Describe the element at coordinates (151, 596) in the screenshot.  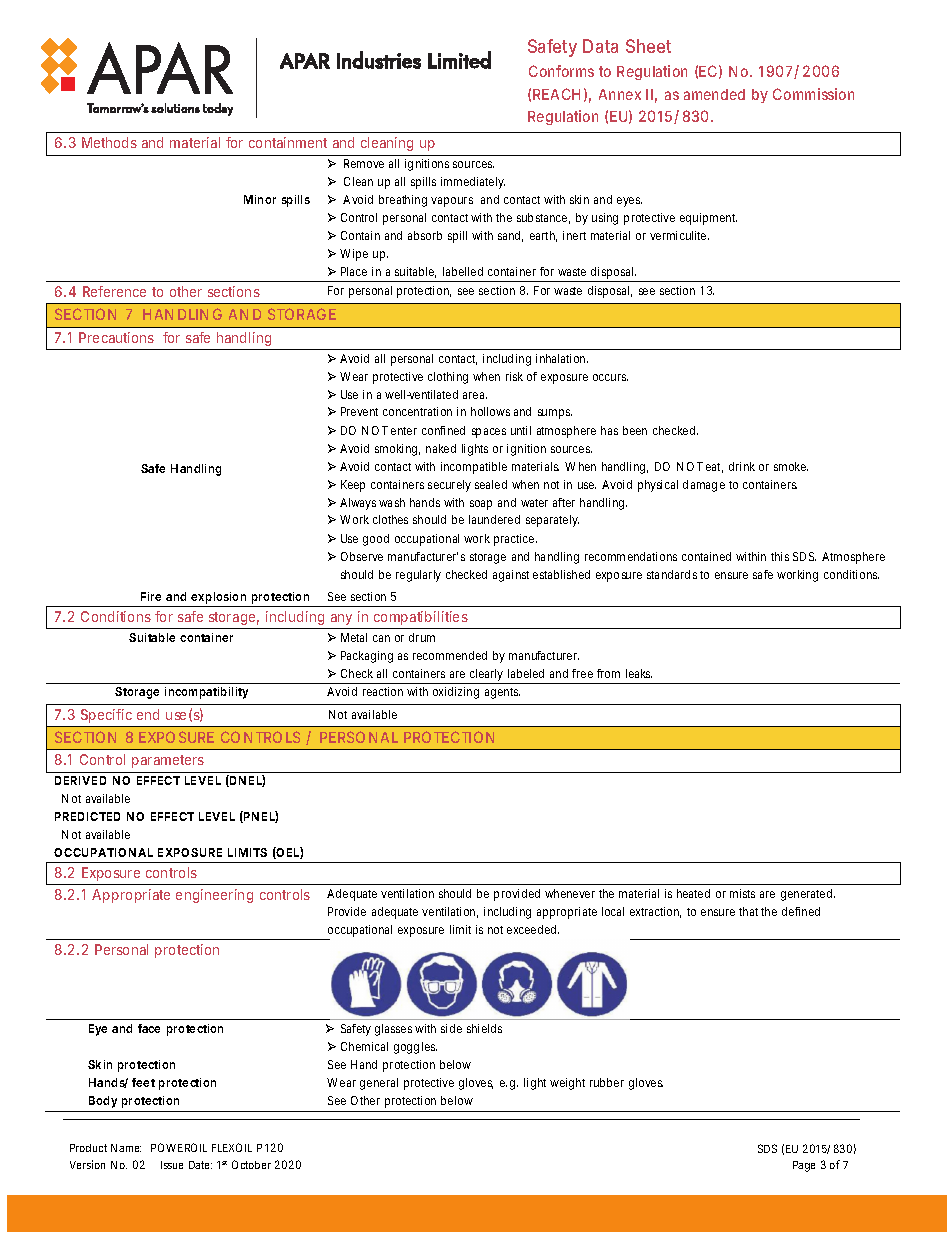
I see `Fire` at that location.
